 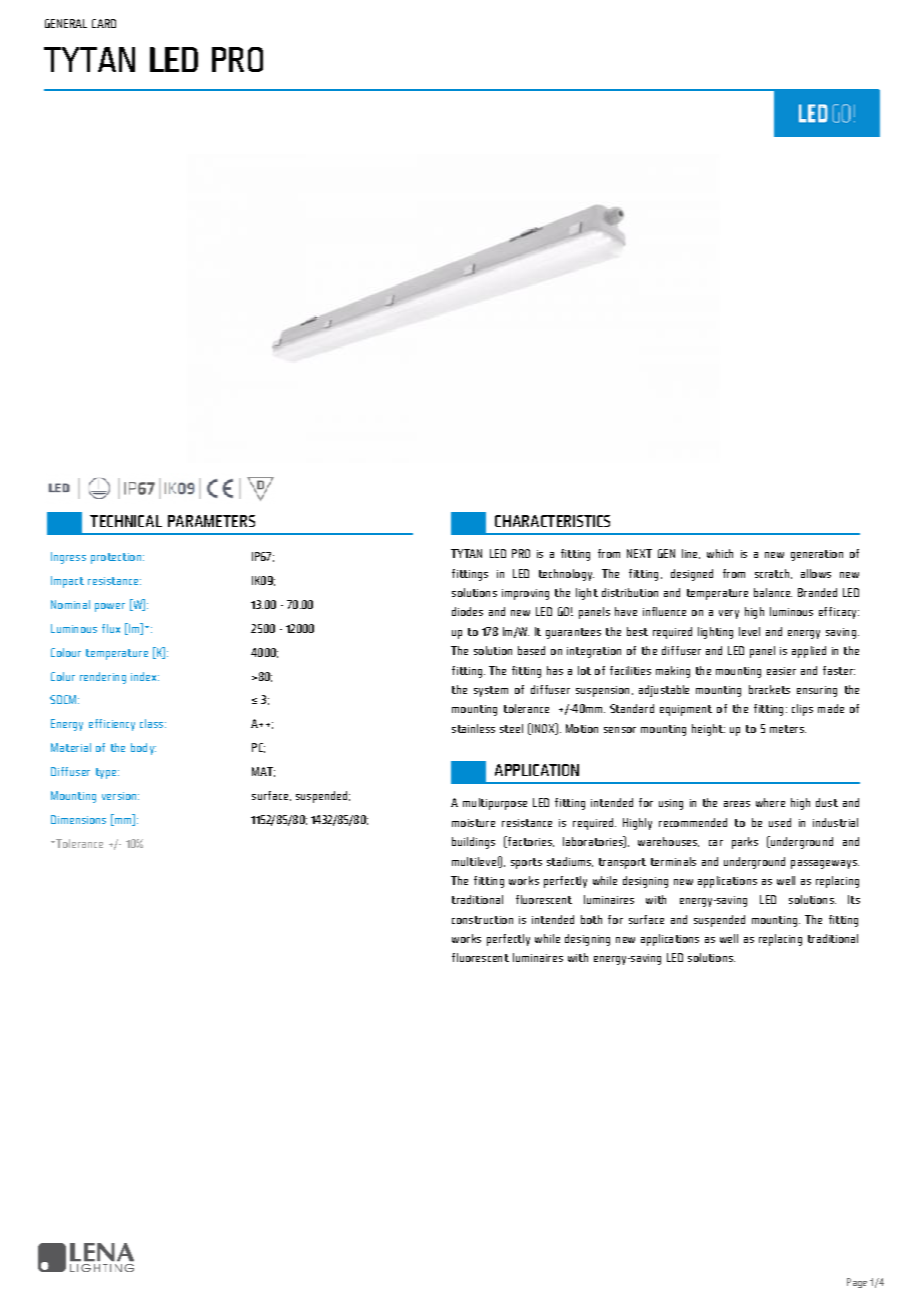 What do you see at coordinates (591, 919) in the image?
I see `both` at bounding box center [591, 919].
